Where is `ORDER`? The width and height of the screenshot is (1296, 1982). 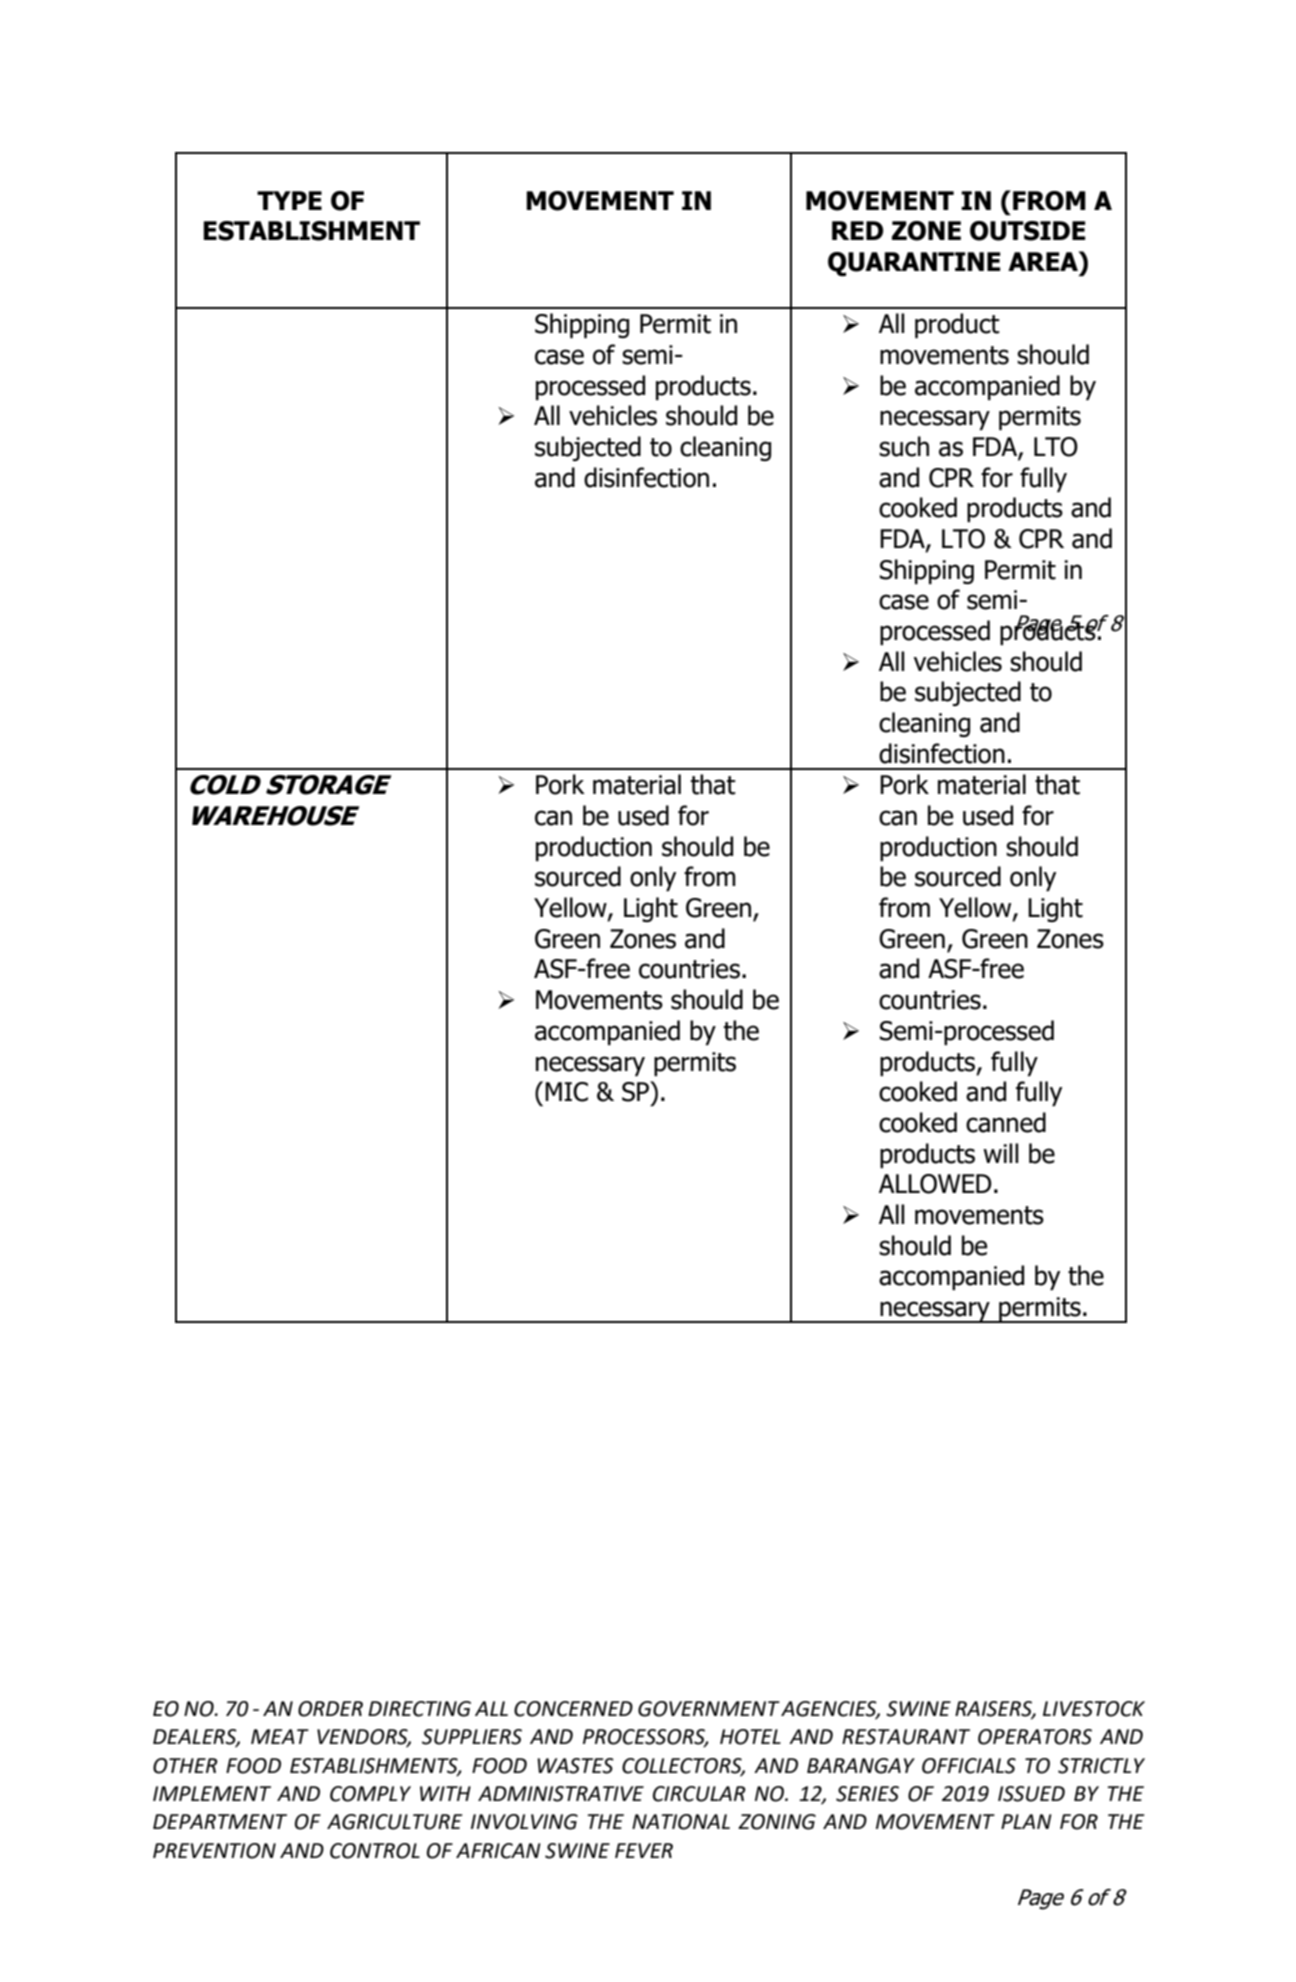 ORDER is located at coordinates (330, 1709).
